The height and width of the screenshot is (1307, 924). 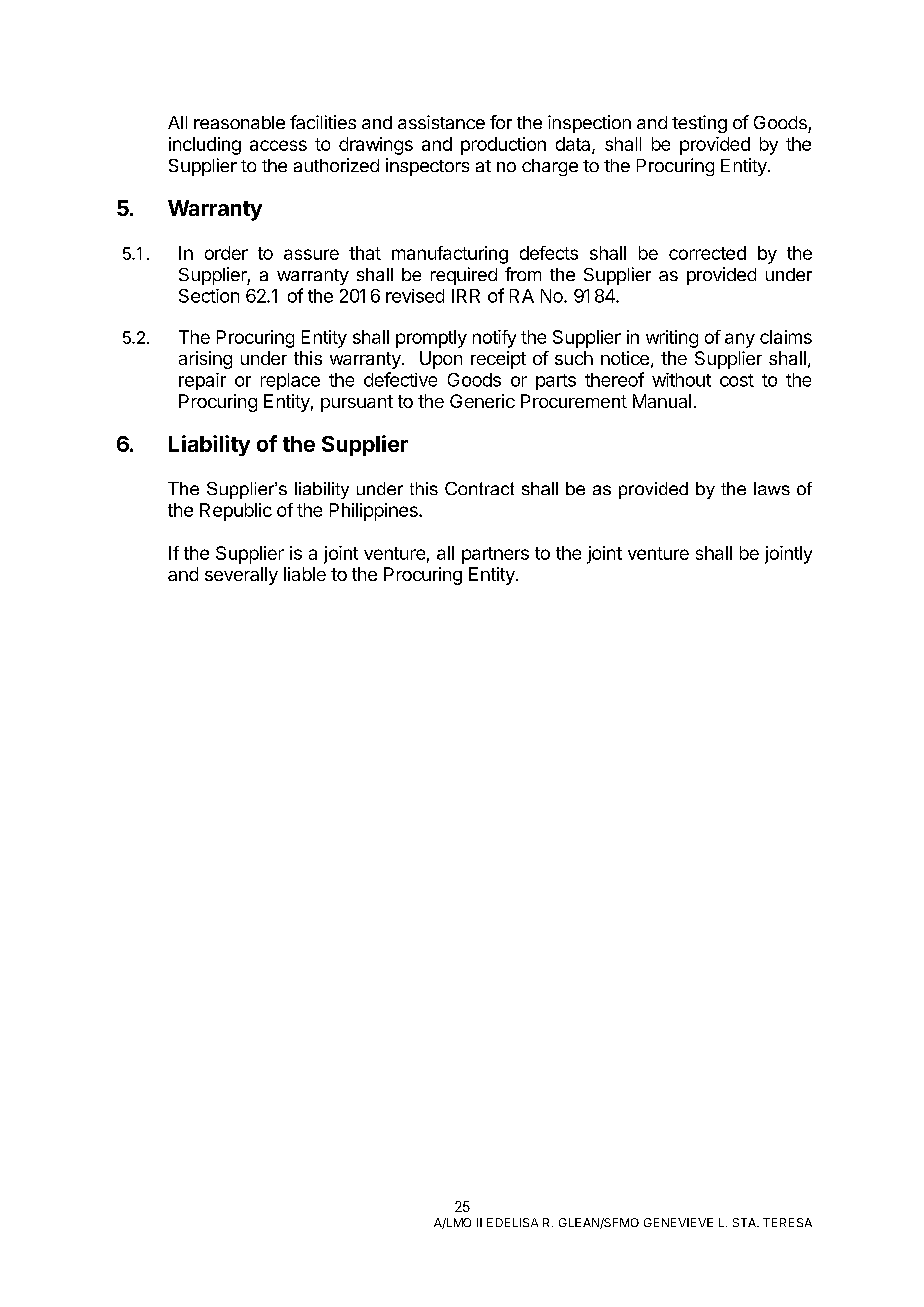 What do you see at coordinates (503, 146) in the screenshot?
I see `production` at bounding box center [503, 146].
